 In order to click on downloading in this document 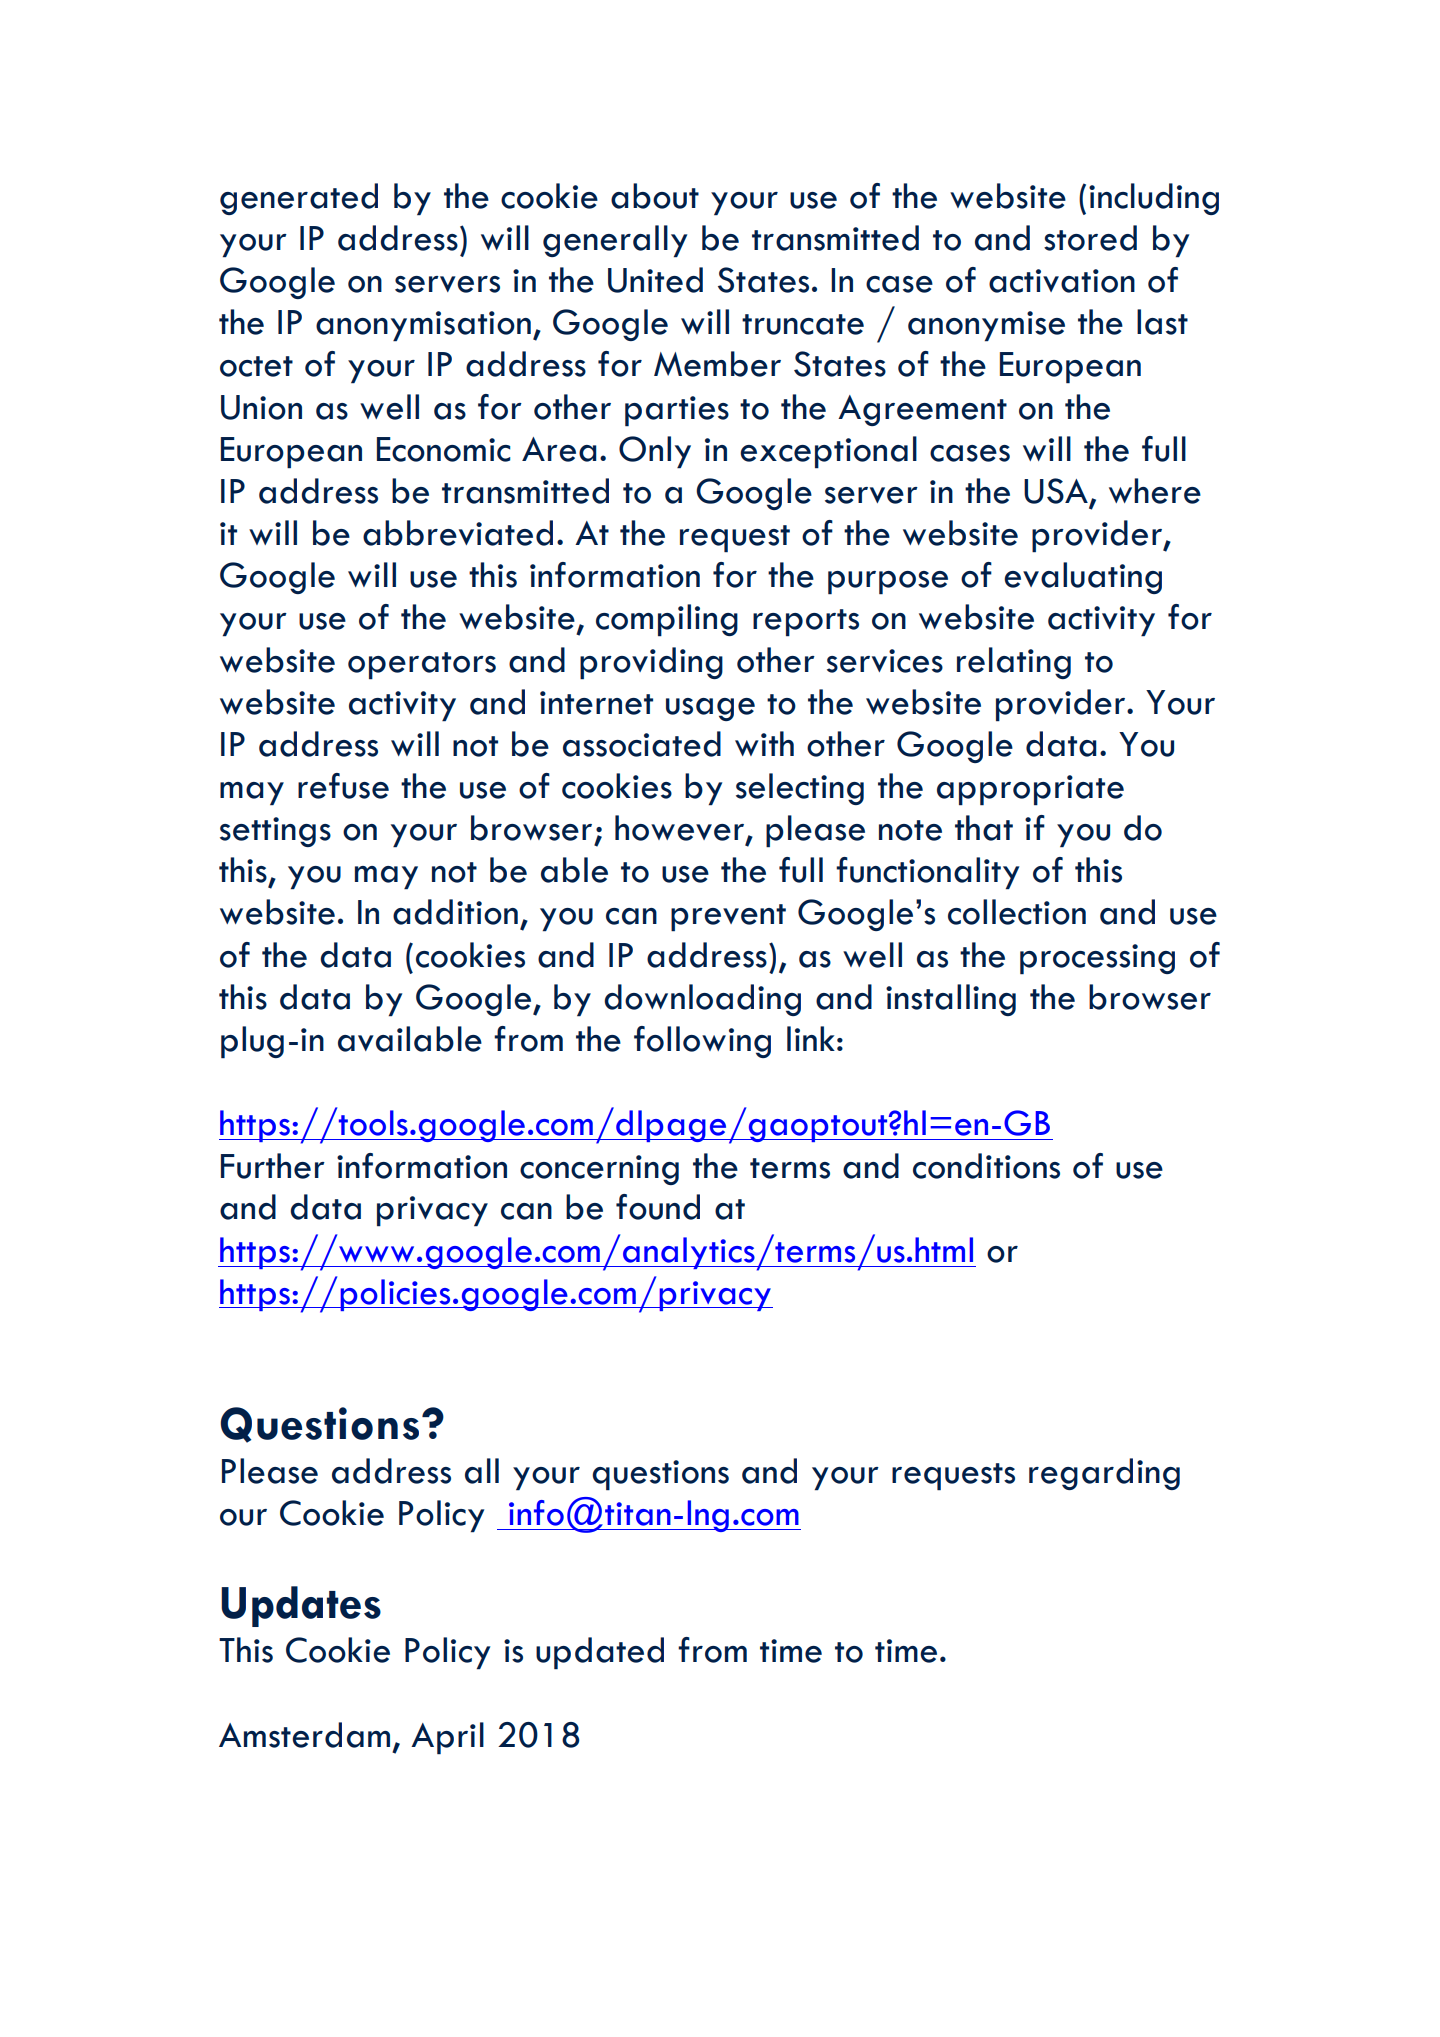, I will do `click(702, 1000)`.
